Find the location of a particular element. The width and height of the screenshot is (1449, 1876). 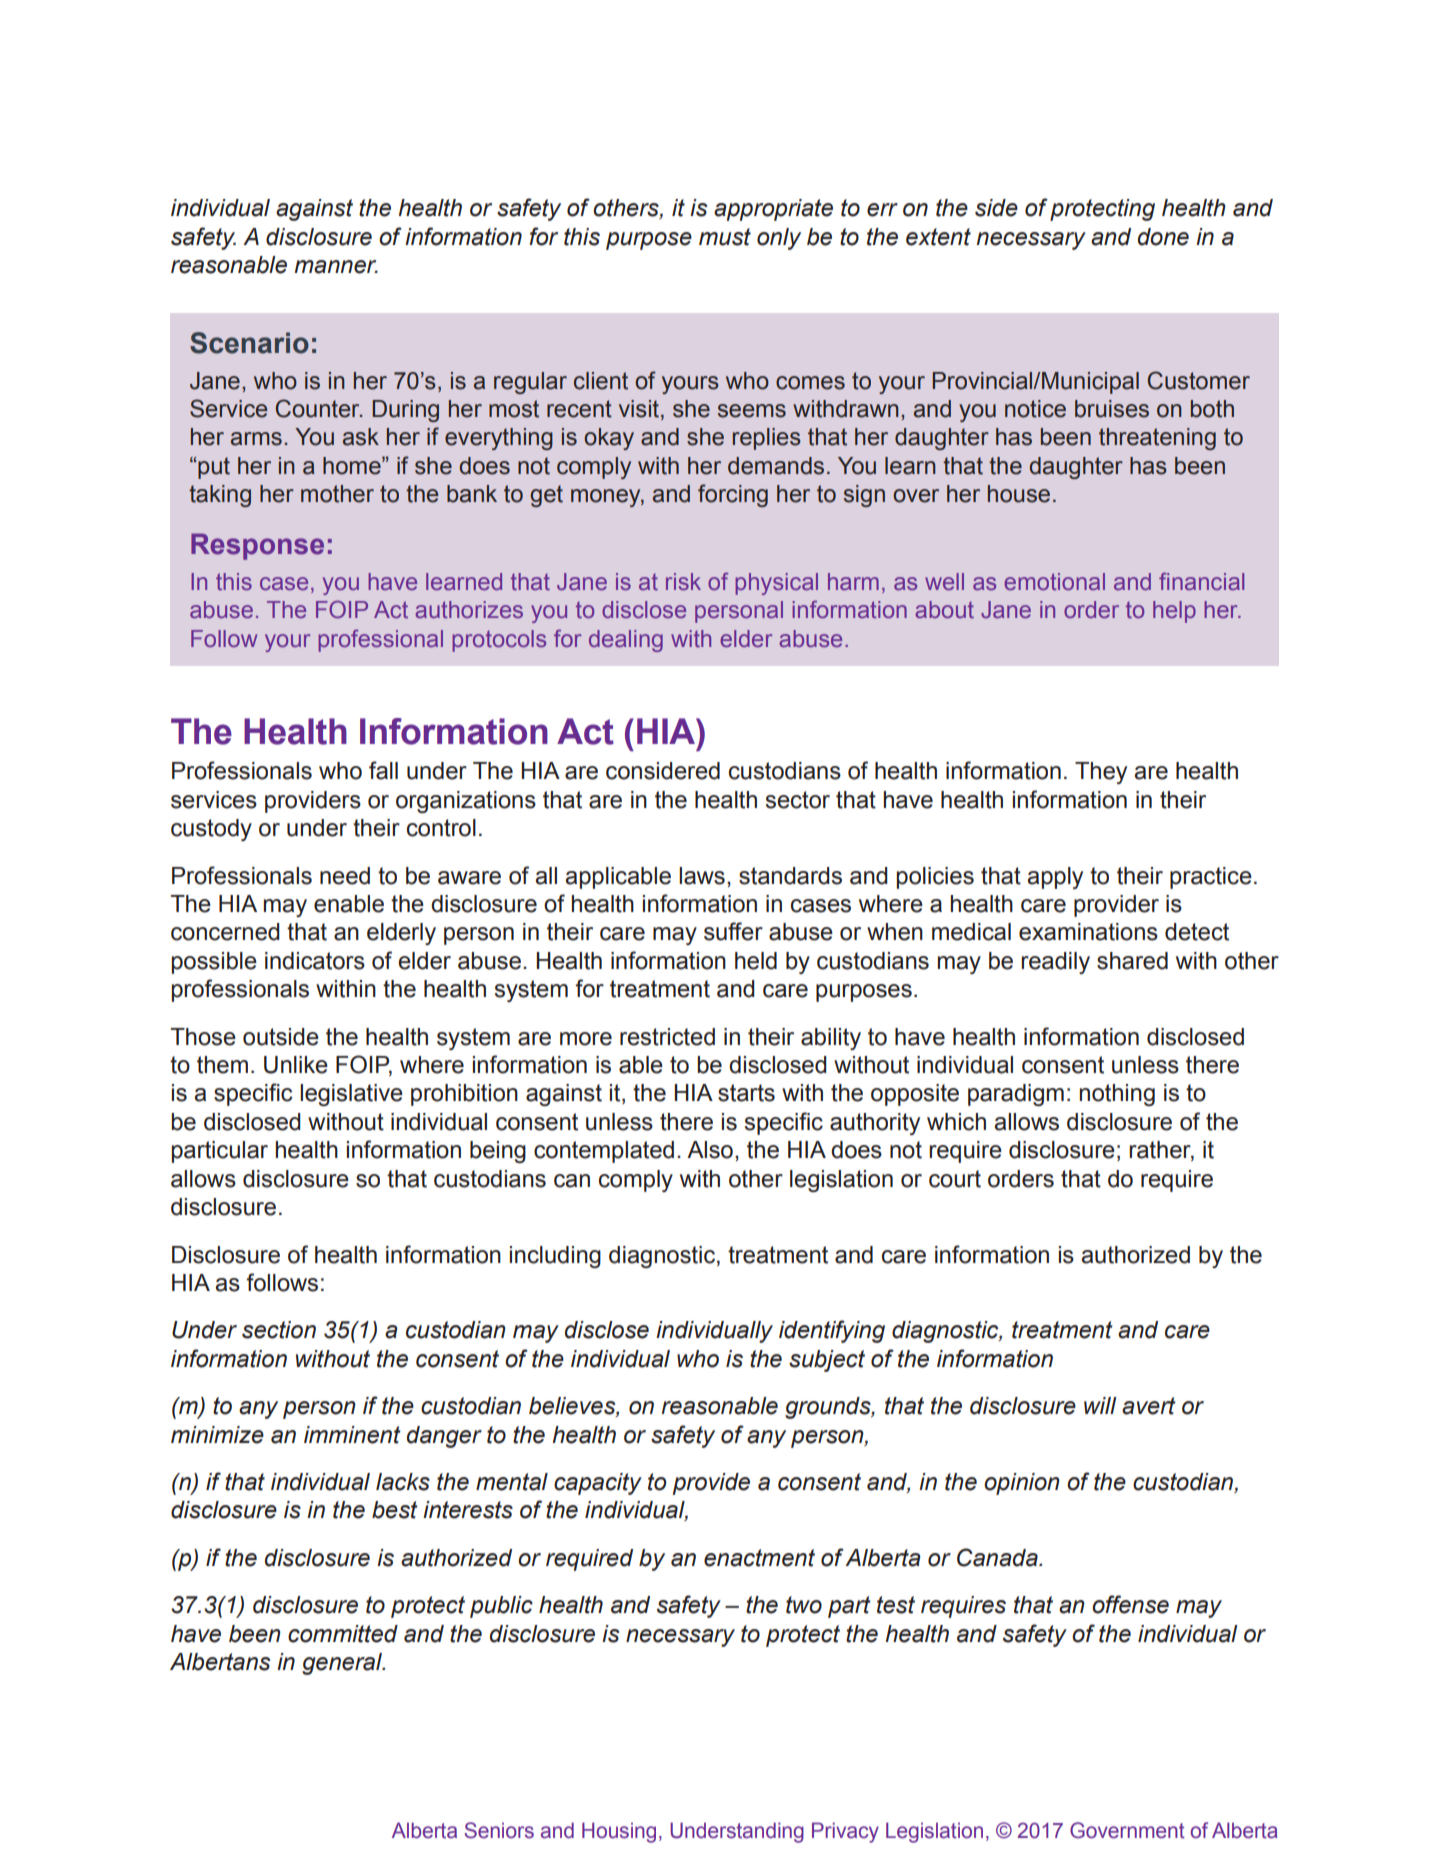

done is located at coordinates (1163, 237).
